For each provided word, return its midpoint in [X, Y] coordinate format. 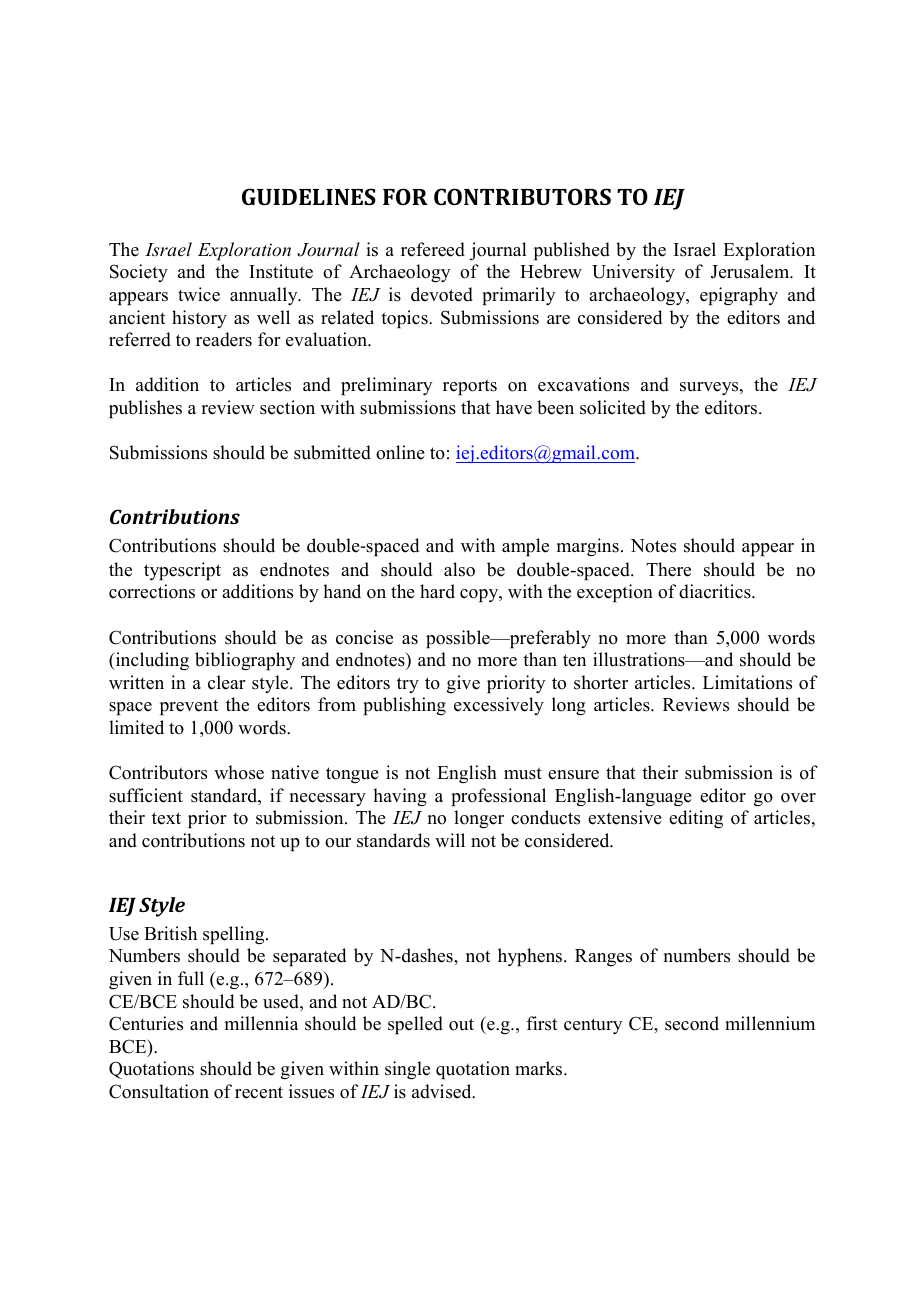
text [166, 818]
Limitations [747, 682]
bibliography [245, 661]
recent [259, 1092]
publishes [145, 409]
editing [696, 819]
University [633, 273]
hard [437, 591]
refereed [433, 249]
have [514, 407]
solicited [613, 407]
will [450, 840]
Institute [281, 271]
